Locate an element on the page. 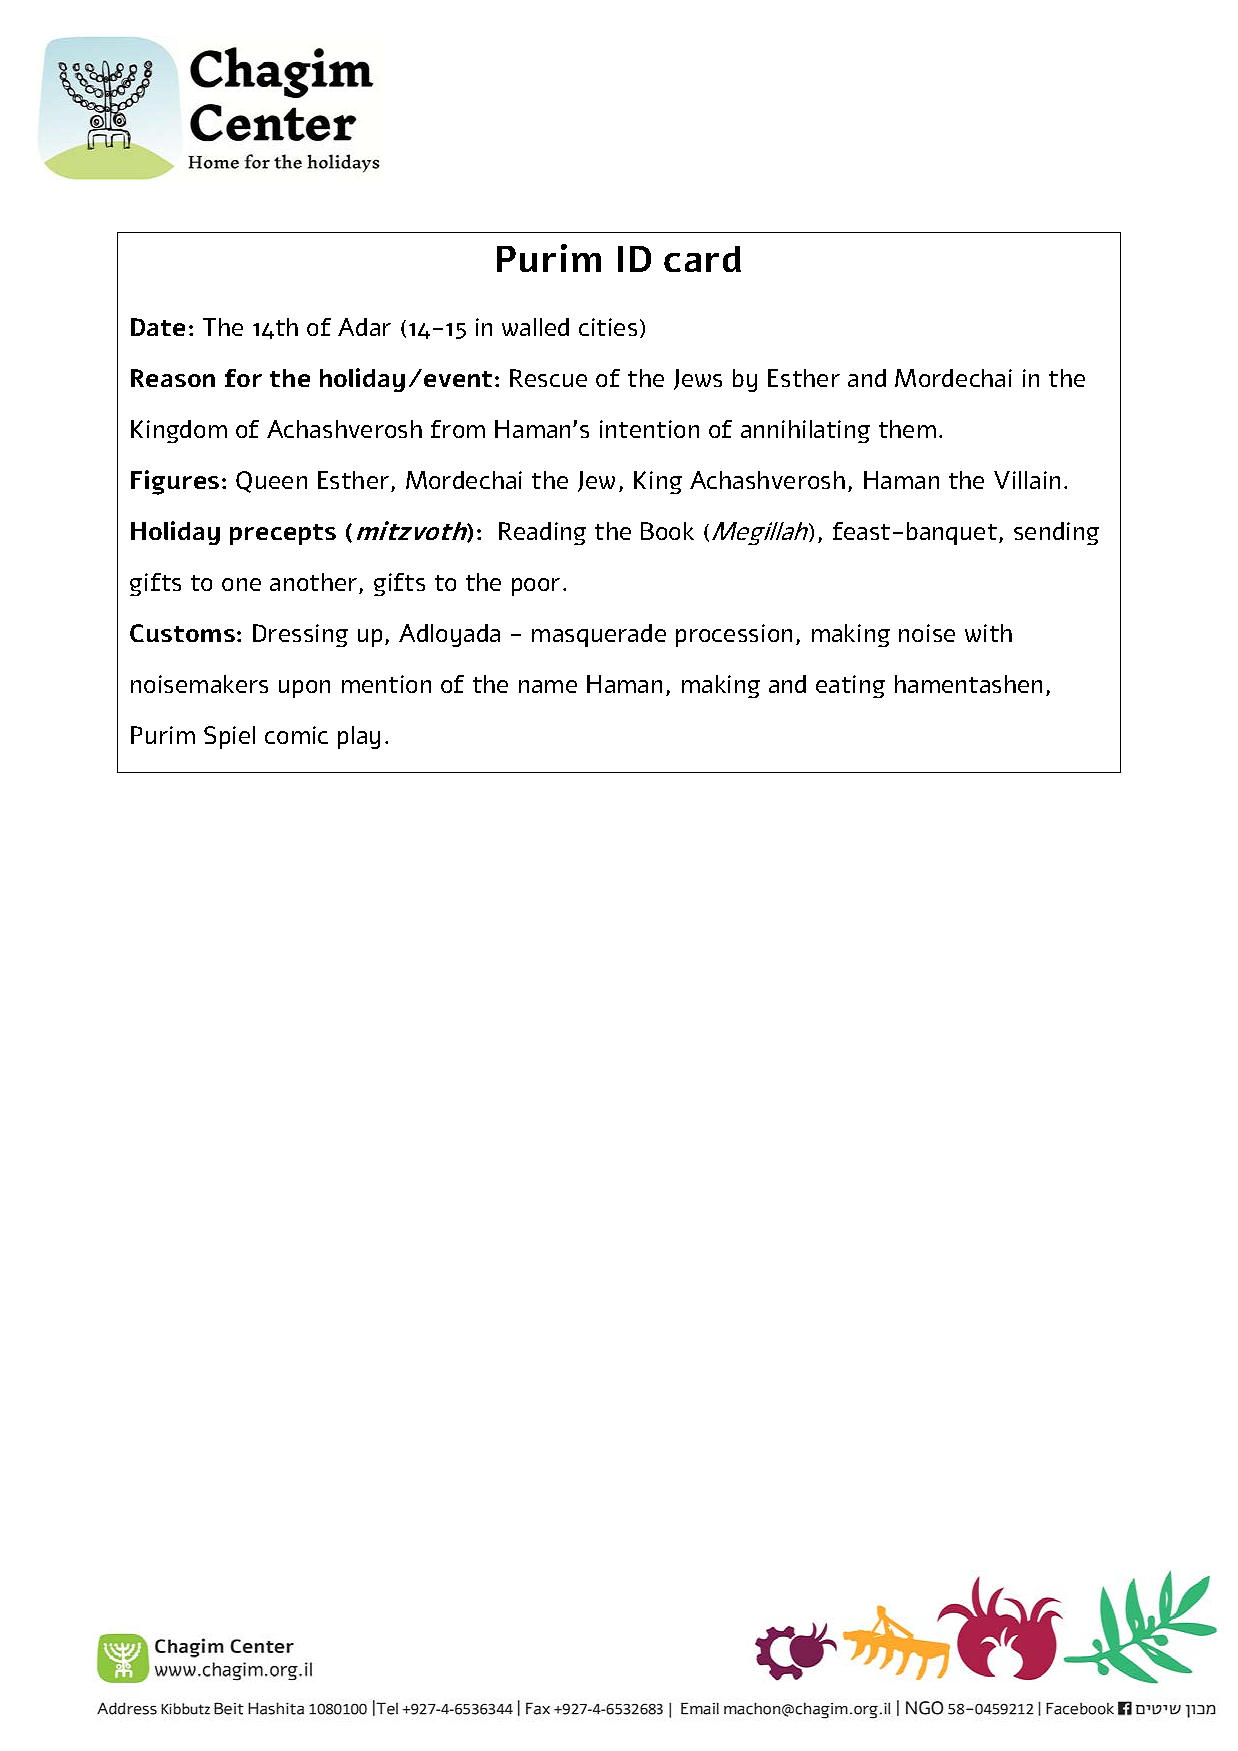 This image has width=1238, height=1751. precepts is located at coordinates (283, 534).
